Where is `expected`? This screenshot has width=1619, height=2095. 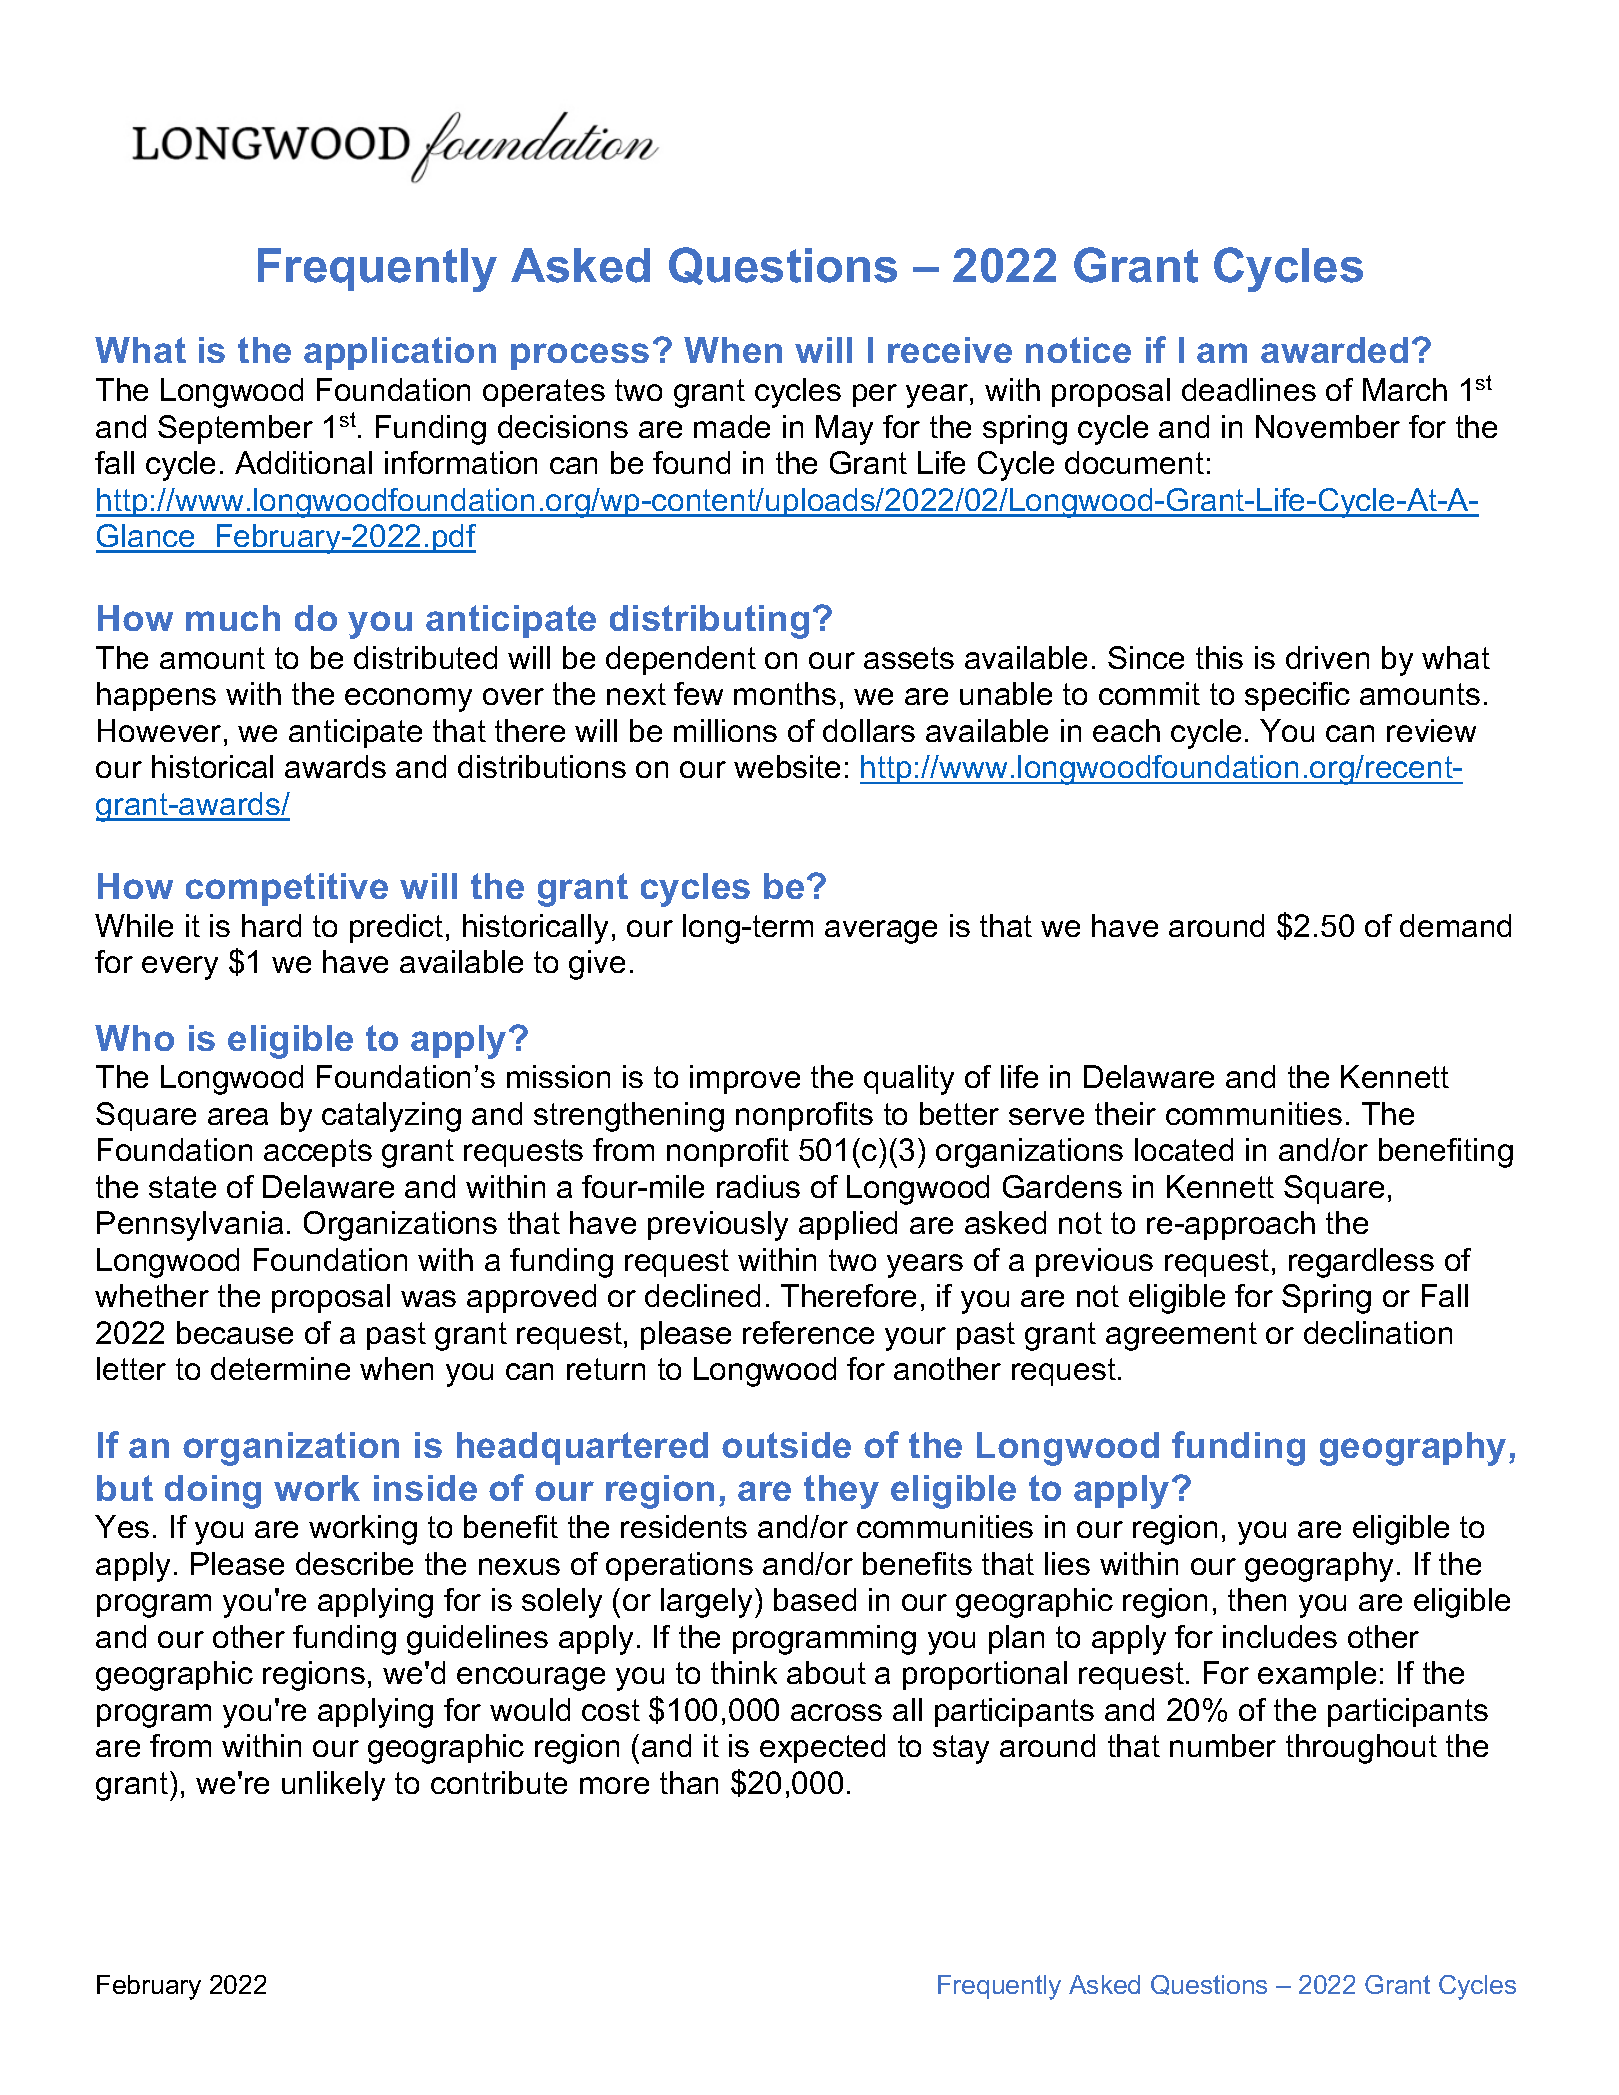
expected is located at coordinates (822, 1748).
